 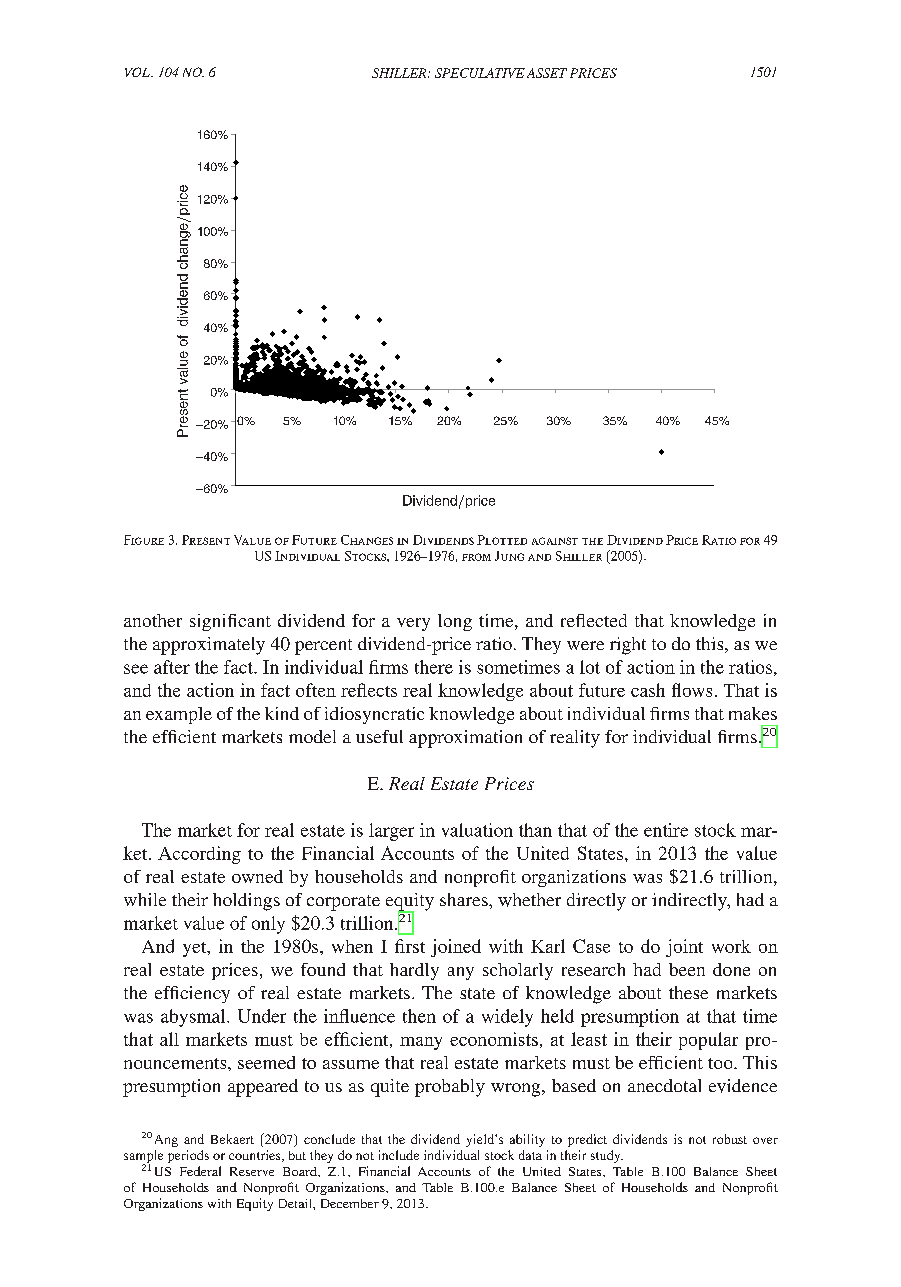 What do you see at coordinates (502, 540) in the image?
I see `Plotted` at bounding box center [502, 540].
